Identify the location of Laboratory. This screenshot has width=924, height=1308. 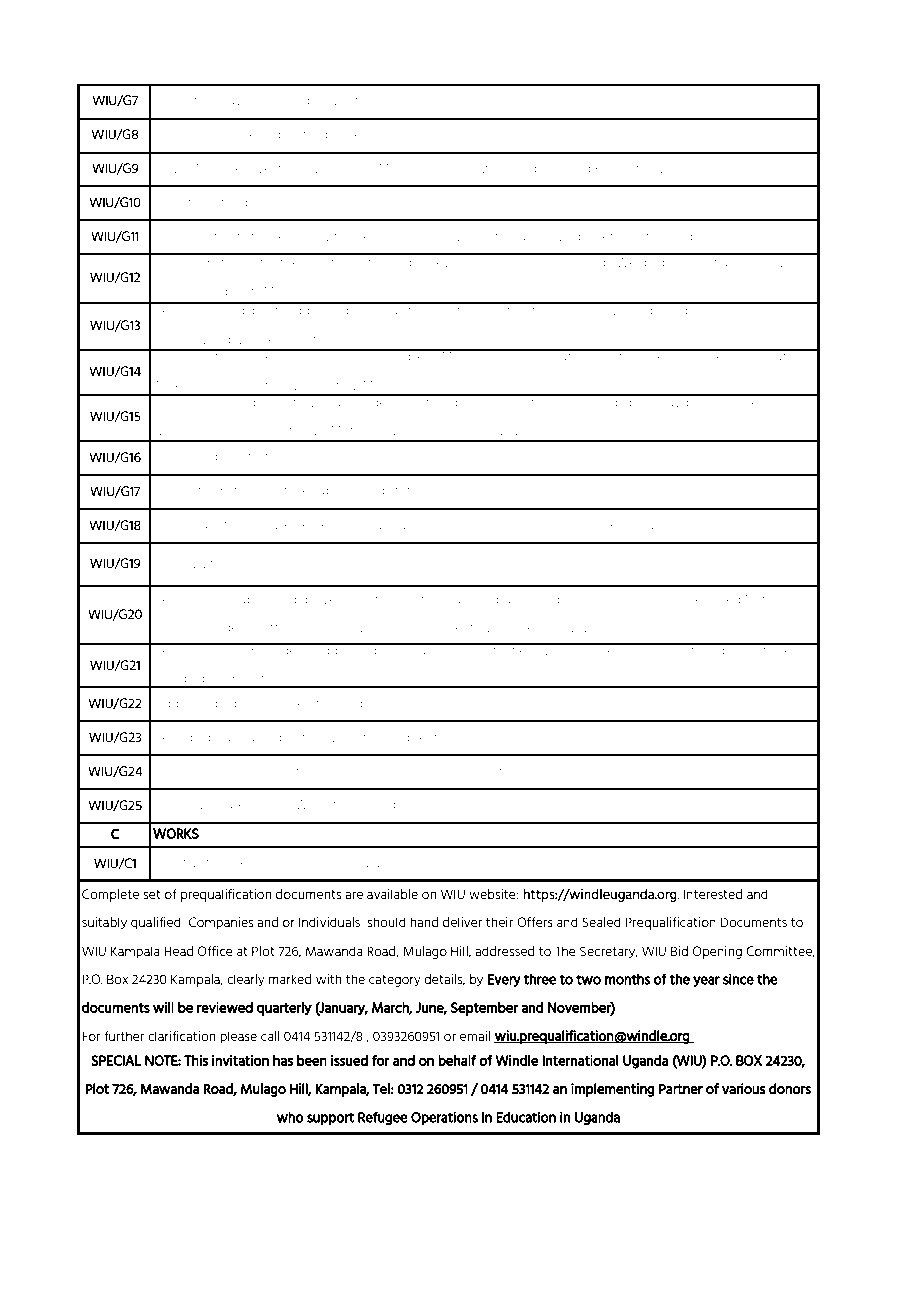
(185, 101).
